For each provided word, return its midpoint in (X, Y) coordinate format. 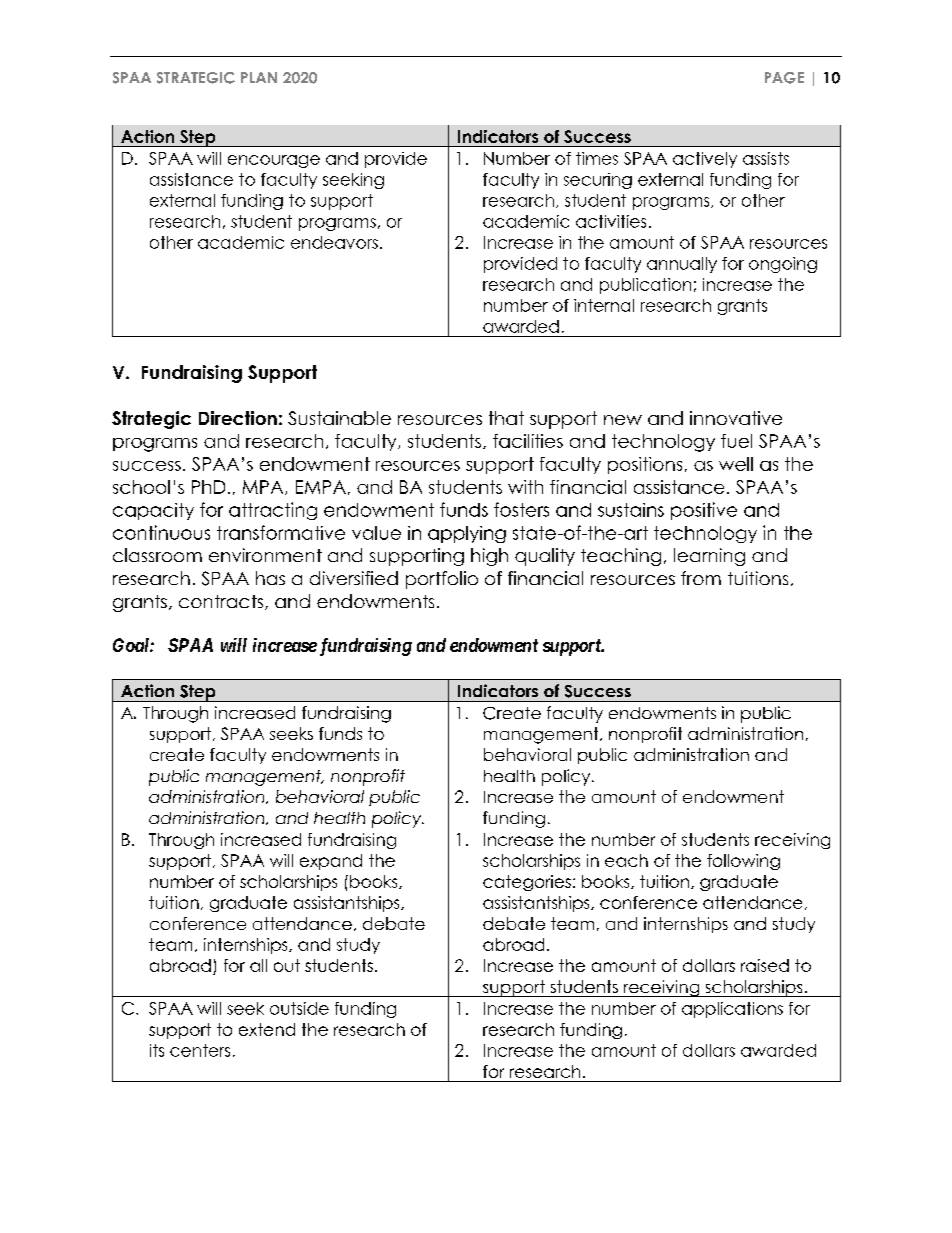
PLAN (259, 77)
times (597, 158)
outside (299, 1008)
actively (705, 160)
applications (732, 1010)
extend (267, 1029)
